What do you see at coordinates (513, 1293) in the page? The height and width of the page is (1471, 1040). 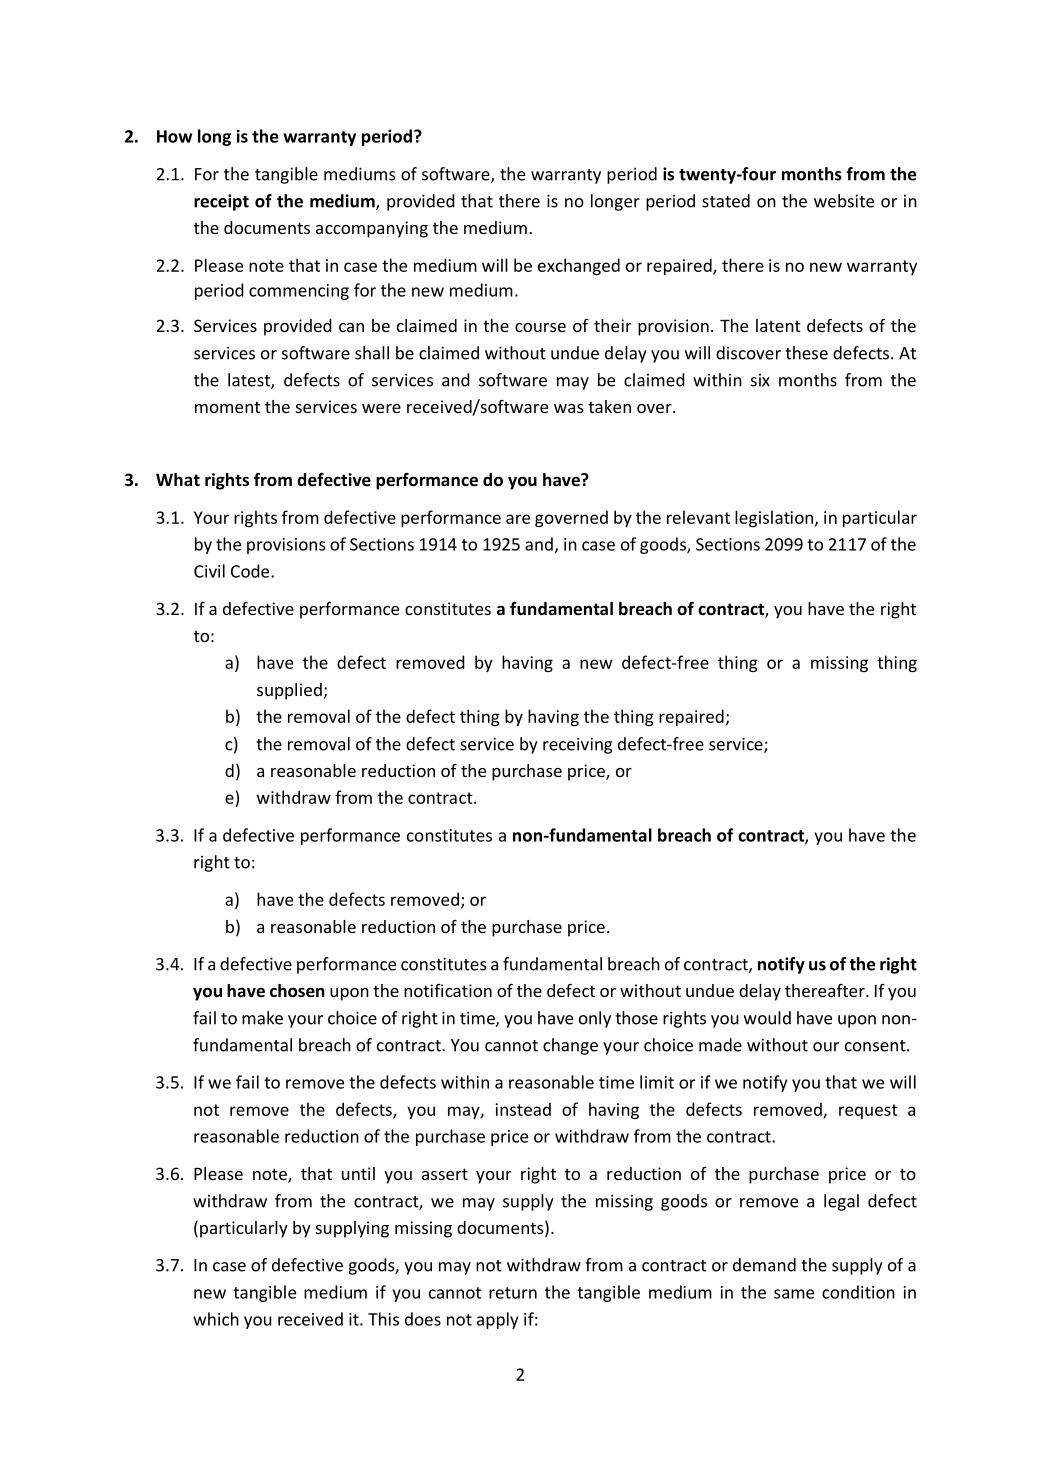 I see `return` at bounding box center [513, 1293].
